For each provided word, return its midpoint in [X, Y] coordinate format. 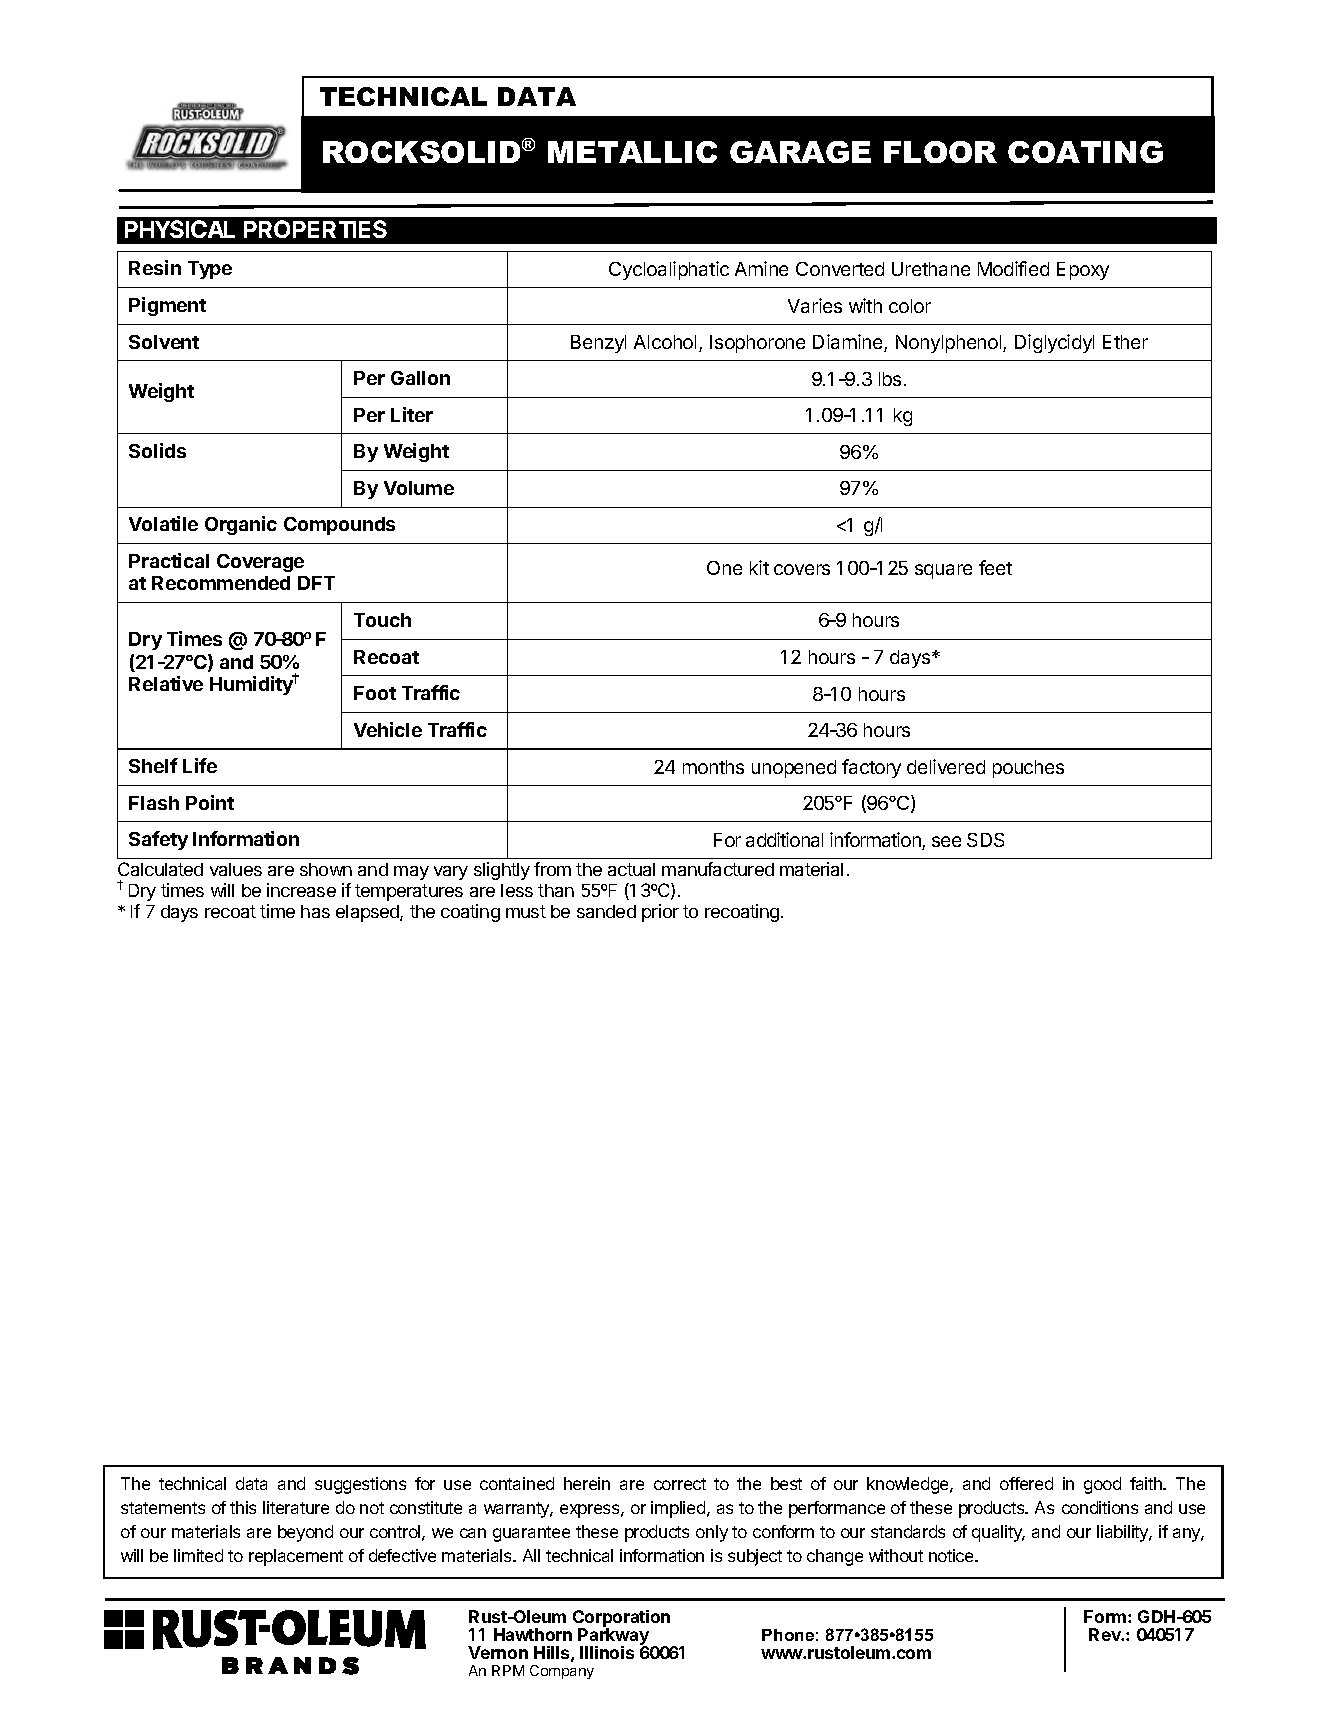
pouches [1028, 769]
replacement [296, 1557]
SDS [985, 840]
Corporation [621, 1620]
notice [952, 1555]
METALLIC [632, 152]
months [713, 767]
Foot [375, 693]
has [315, 911]
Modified [1013, 268]
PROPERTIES [315, 229]
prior [660, 913]
